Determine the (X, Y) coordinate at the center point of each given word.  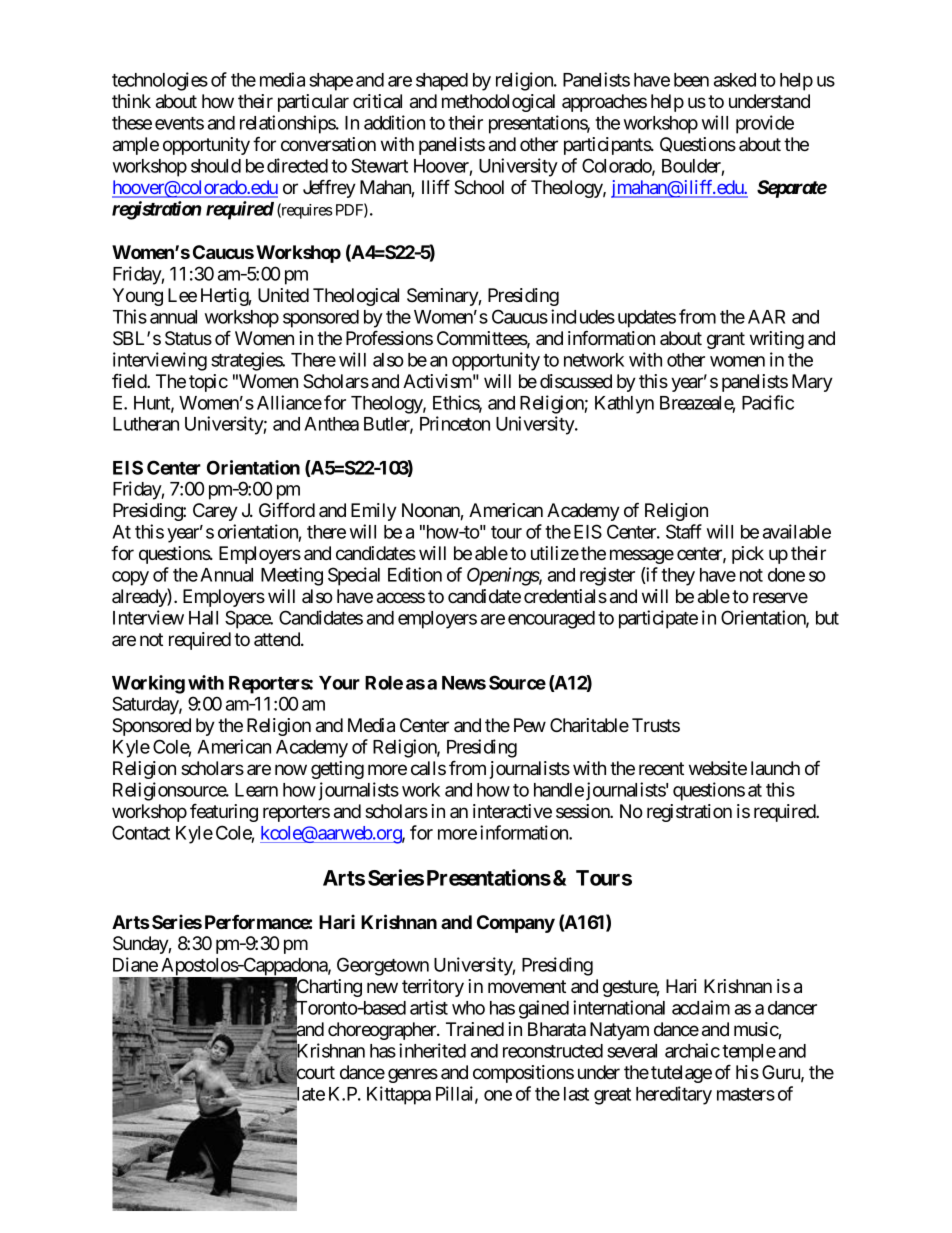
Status (188, 338)
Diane (135, 964)
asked (735, 80)
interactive (512, 811)
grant (726, 340)
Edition (415, 574)
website (718, 768)
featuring (224, 813)
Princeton (455, 423)
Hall (203, 618)
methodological (498, 103)
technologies (160, 81)
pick (748, 555)
